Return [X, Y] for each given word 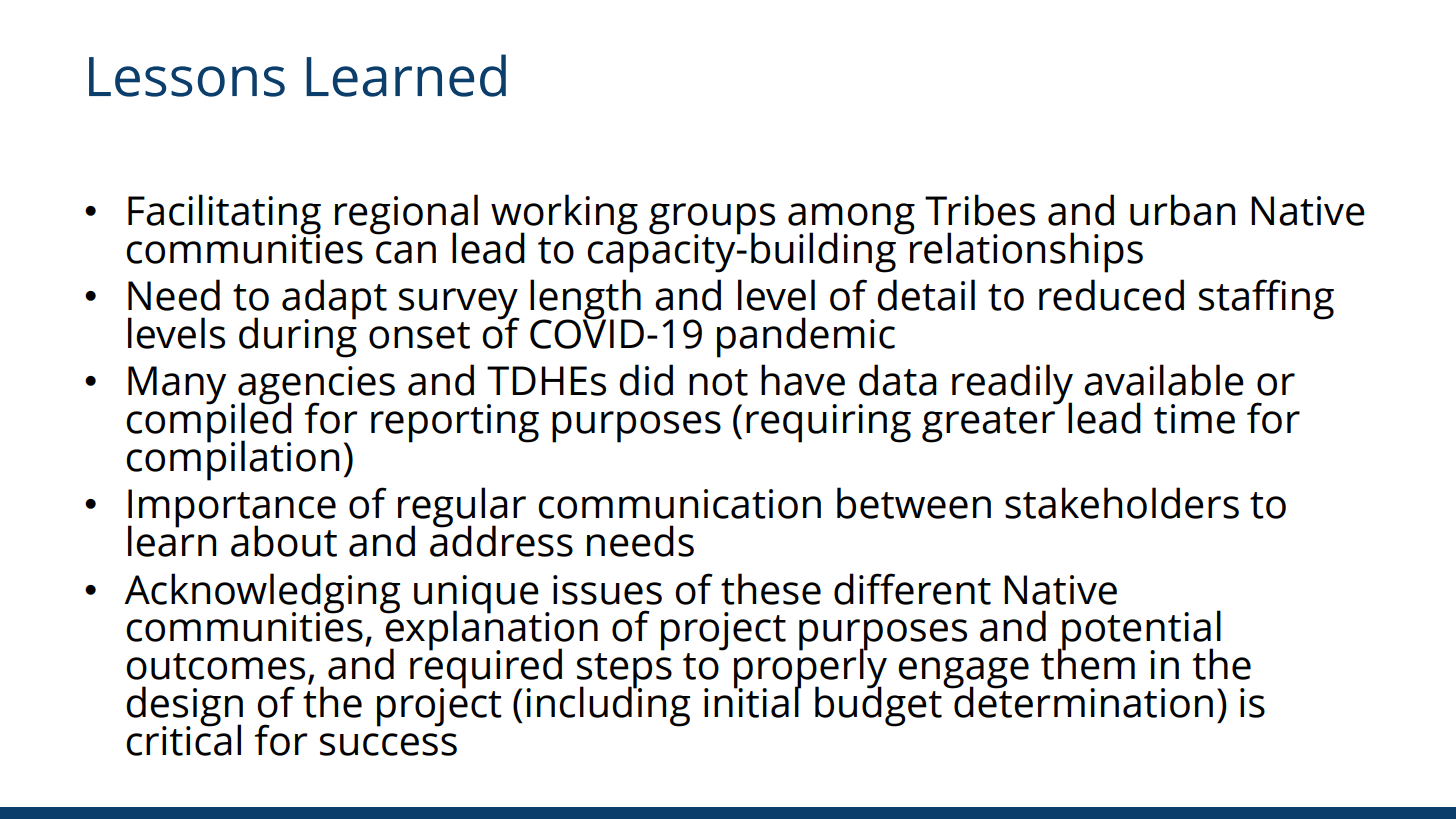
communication [679, 504]
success [388, 744]
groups [712, 220]
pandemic [806, 337]
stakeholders [1122, 503]
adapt [334, 300]
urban [1182, 210]
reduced [1111, 295]
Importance [232, 509]
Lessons [187, 77]
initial [752, 701]
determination [1082, 701]
